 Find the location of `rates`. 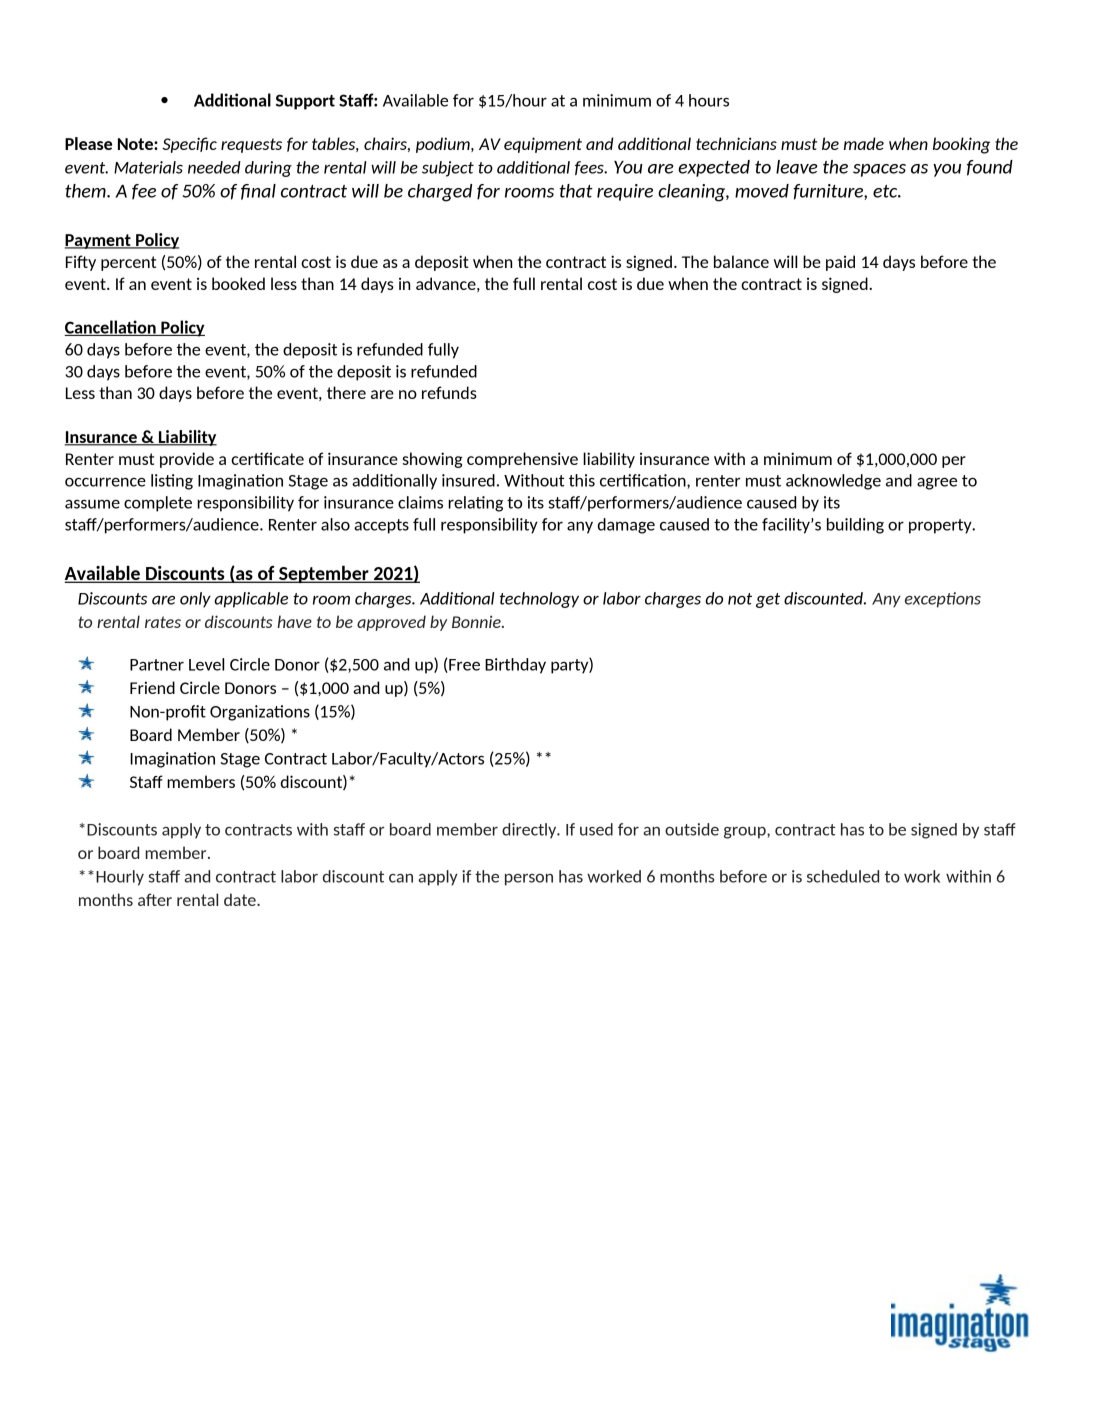

rates is located at coordinates (163, 622).
